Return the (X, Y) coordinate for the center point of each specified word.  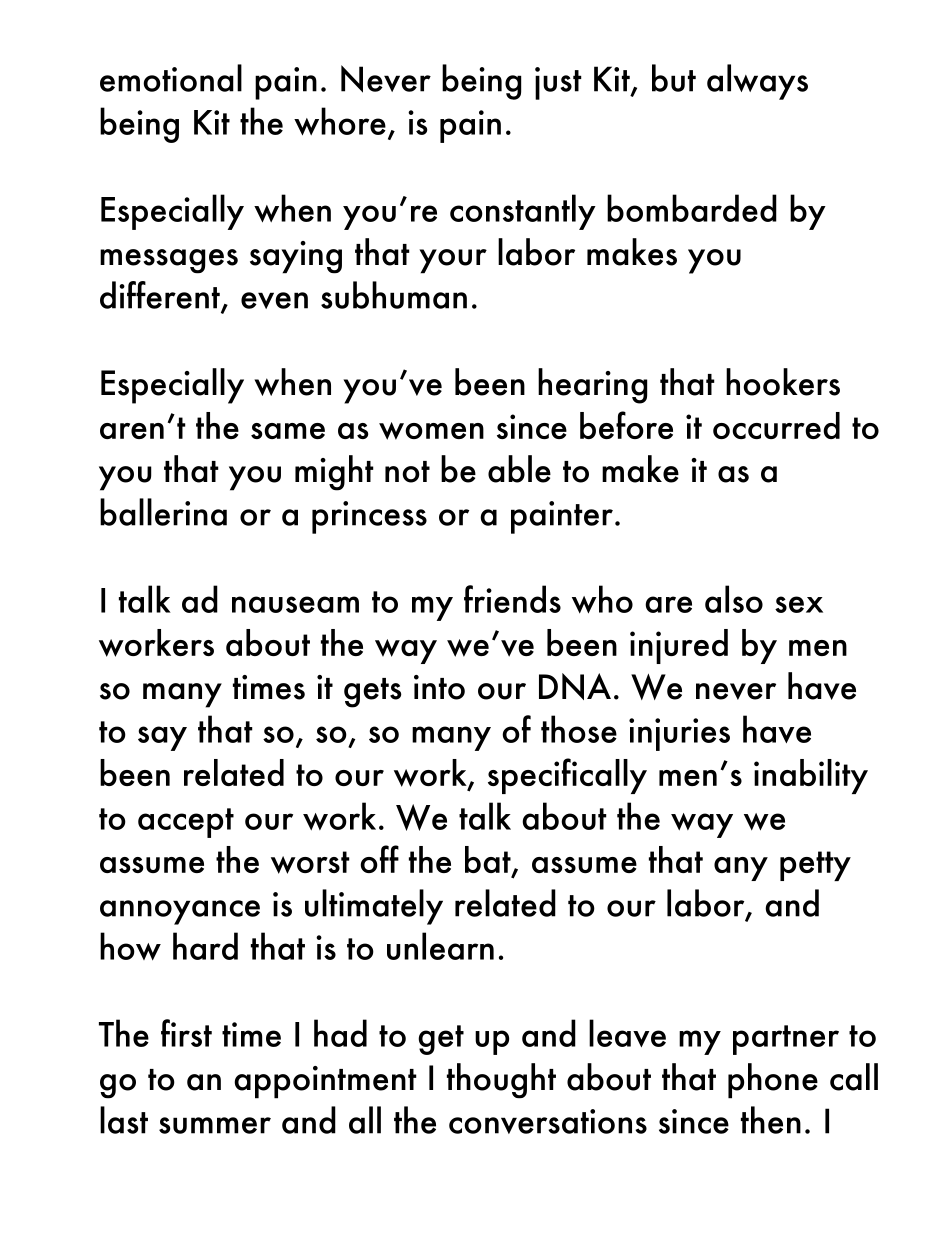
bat (489, 861)
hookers (783, 382)
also (734, 599)
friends (512, 599)
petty (815, 866)
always (757, 82)
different (161, 296)
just (558, 83)
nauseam (295, 604)
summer (215, 1125)
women (431, 431)
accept (186, 823)
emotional (171, 78)
